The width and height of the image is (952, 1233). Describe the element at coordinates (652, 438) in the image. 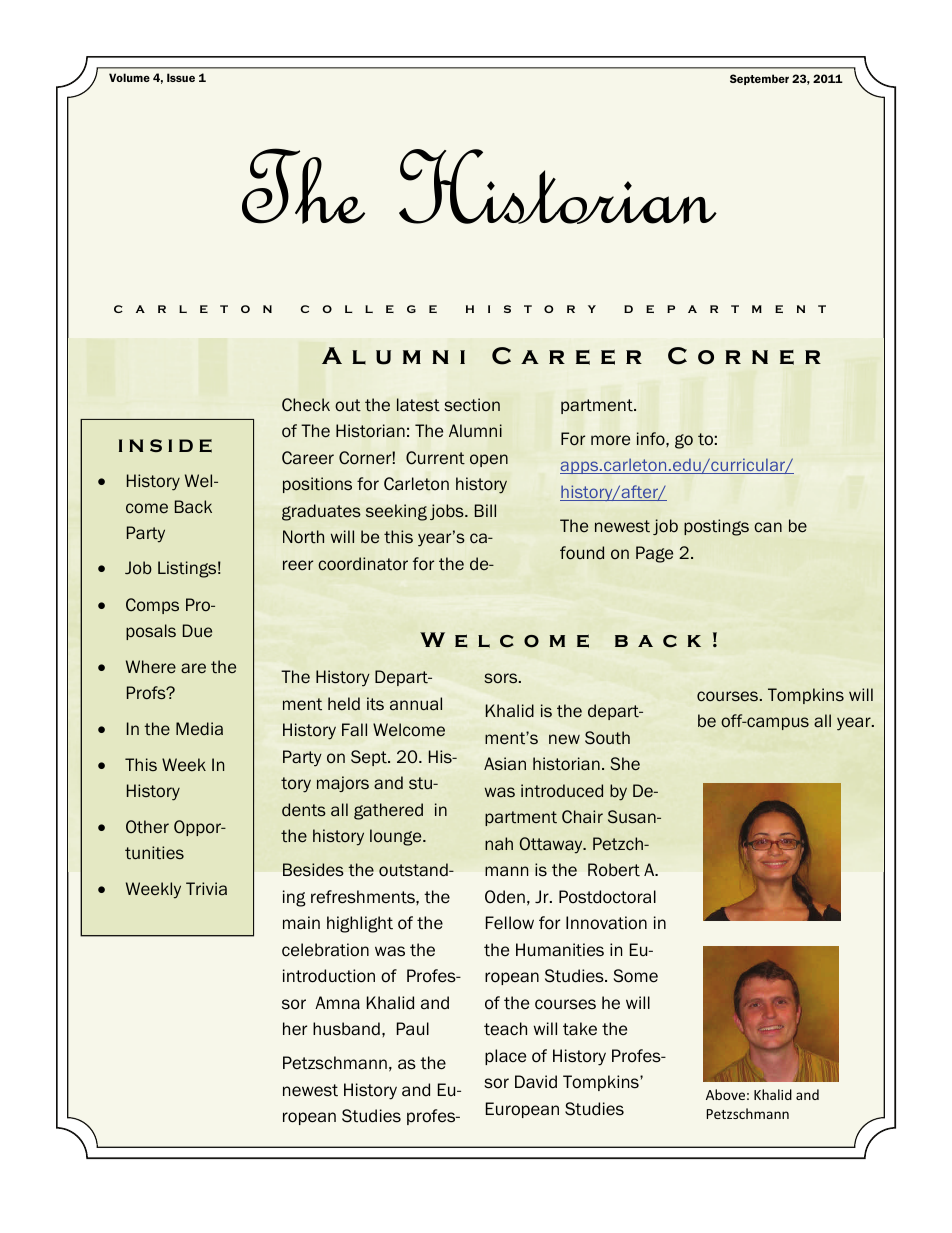

I see `info` at that location.
